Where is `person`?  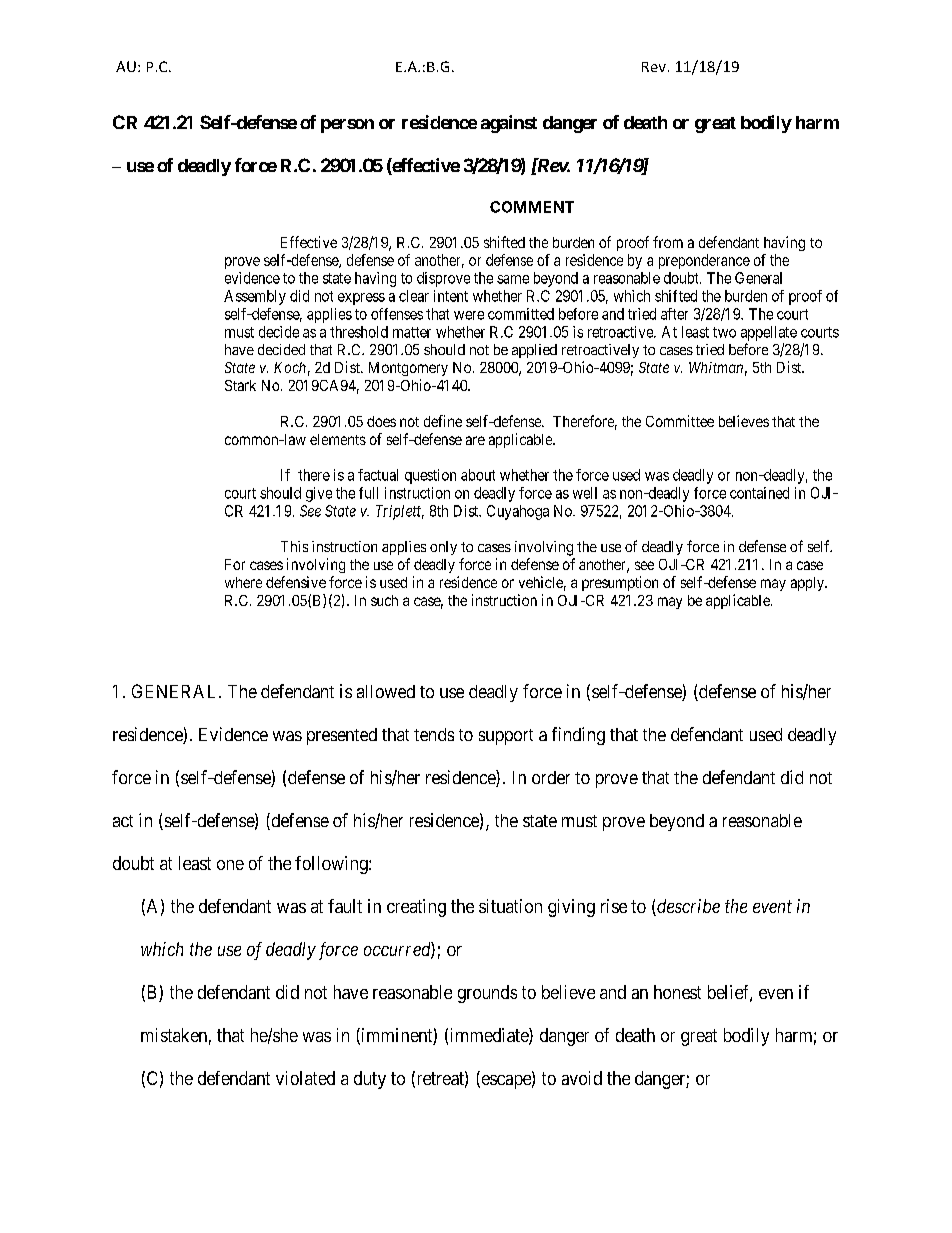
person is located at coordinates (347, 126).
